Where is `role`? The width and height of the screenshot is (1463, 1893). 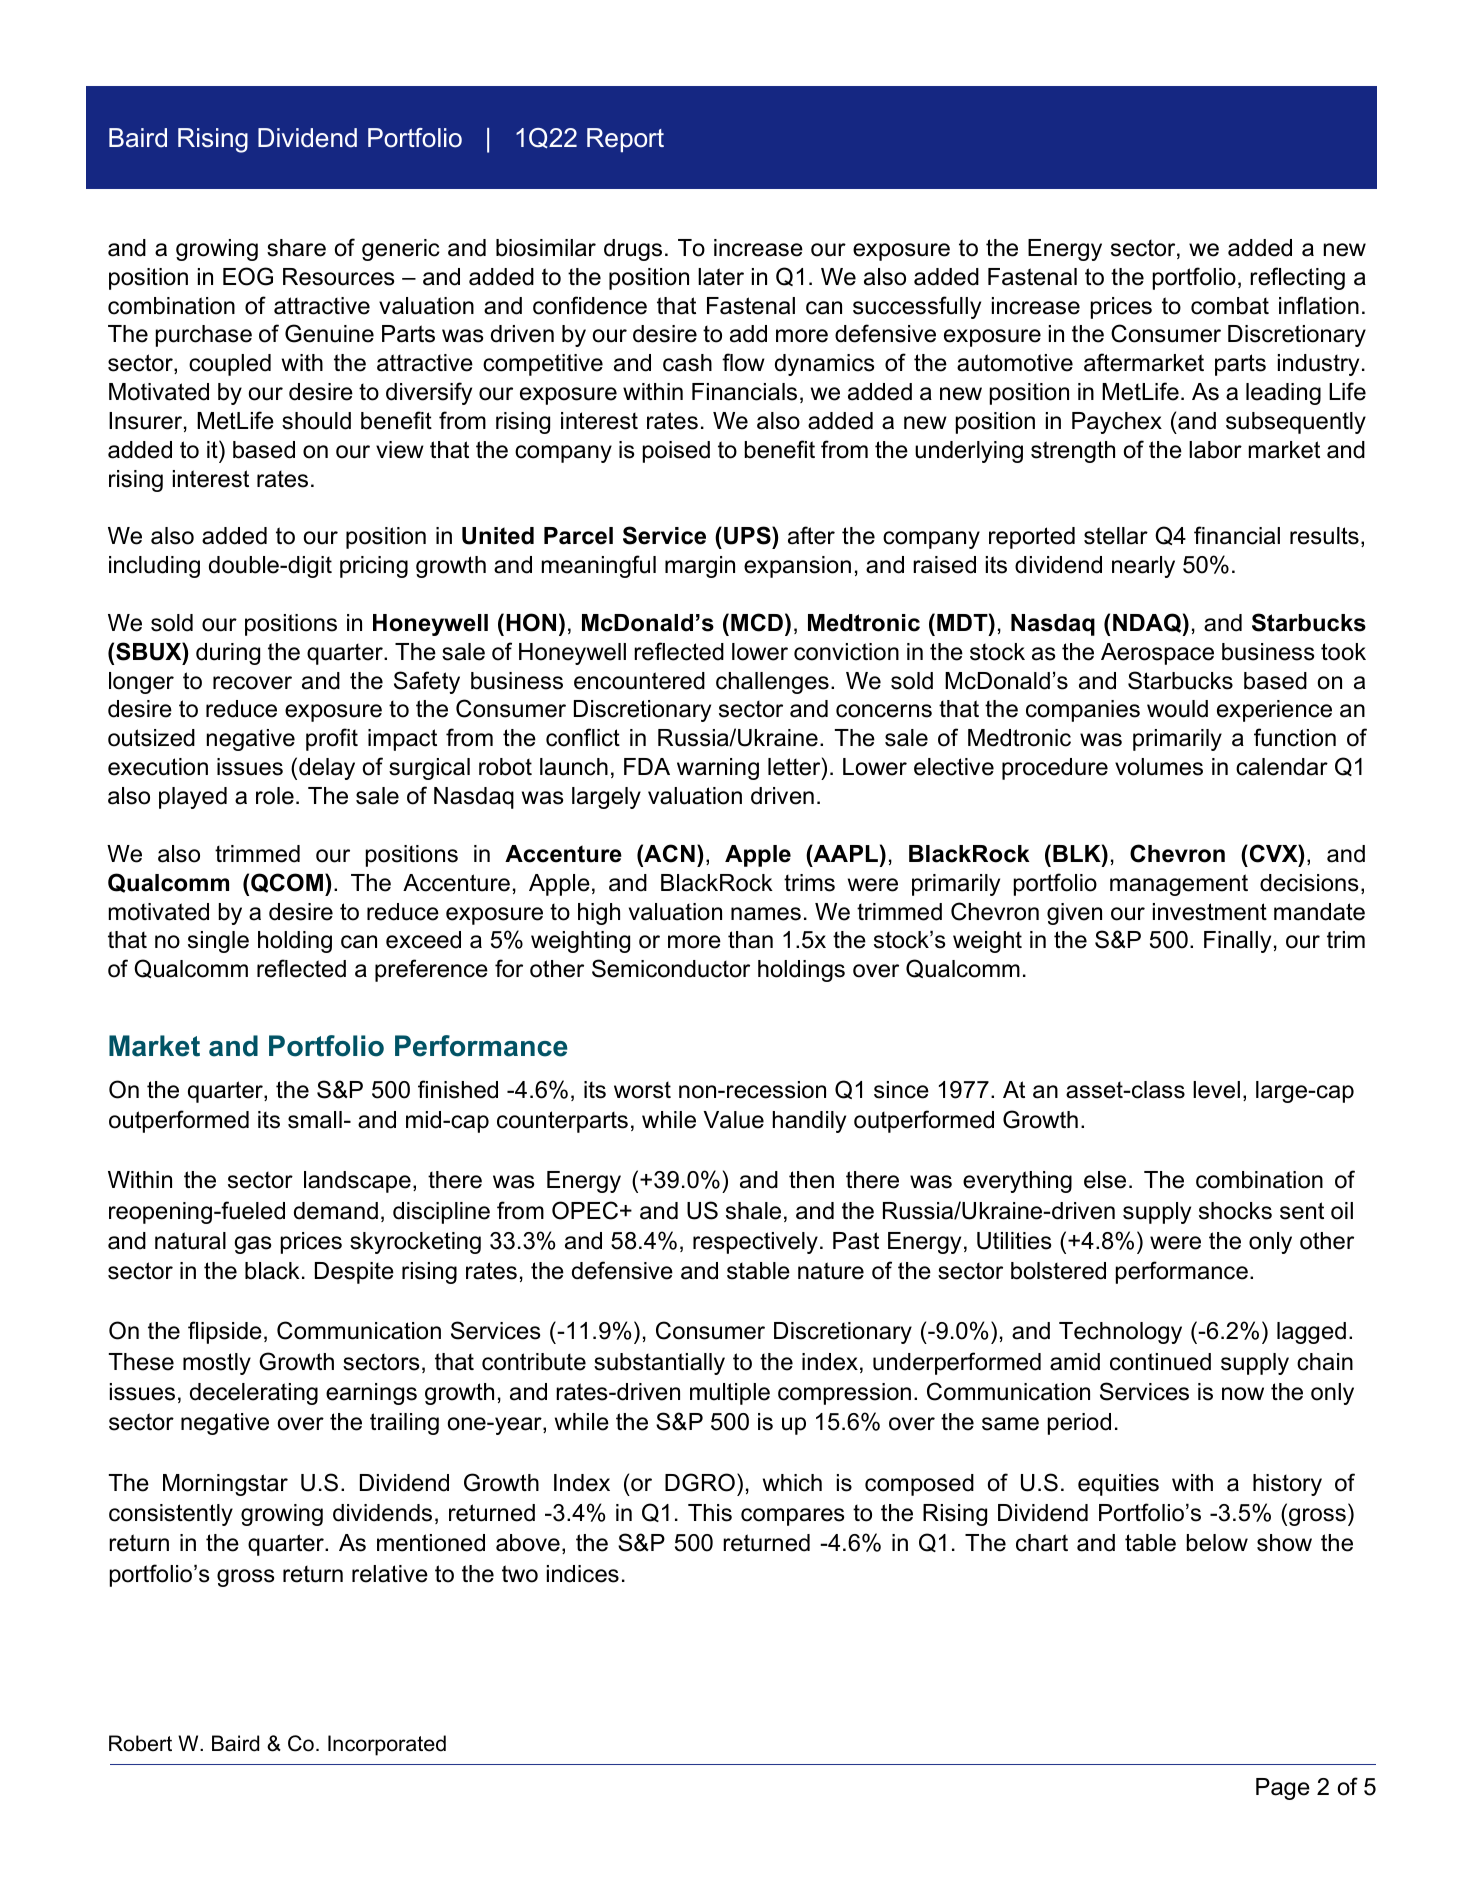 role is located at coordinates (275, 796).
